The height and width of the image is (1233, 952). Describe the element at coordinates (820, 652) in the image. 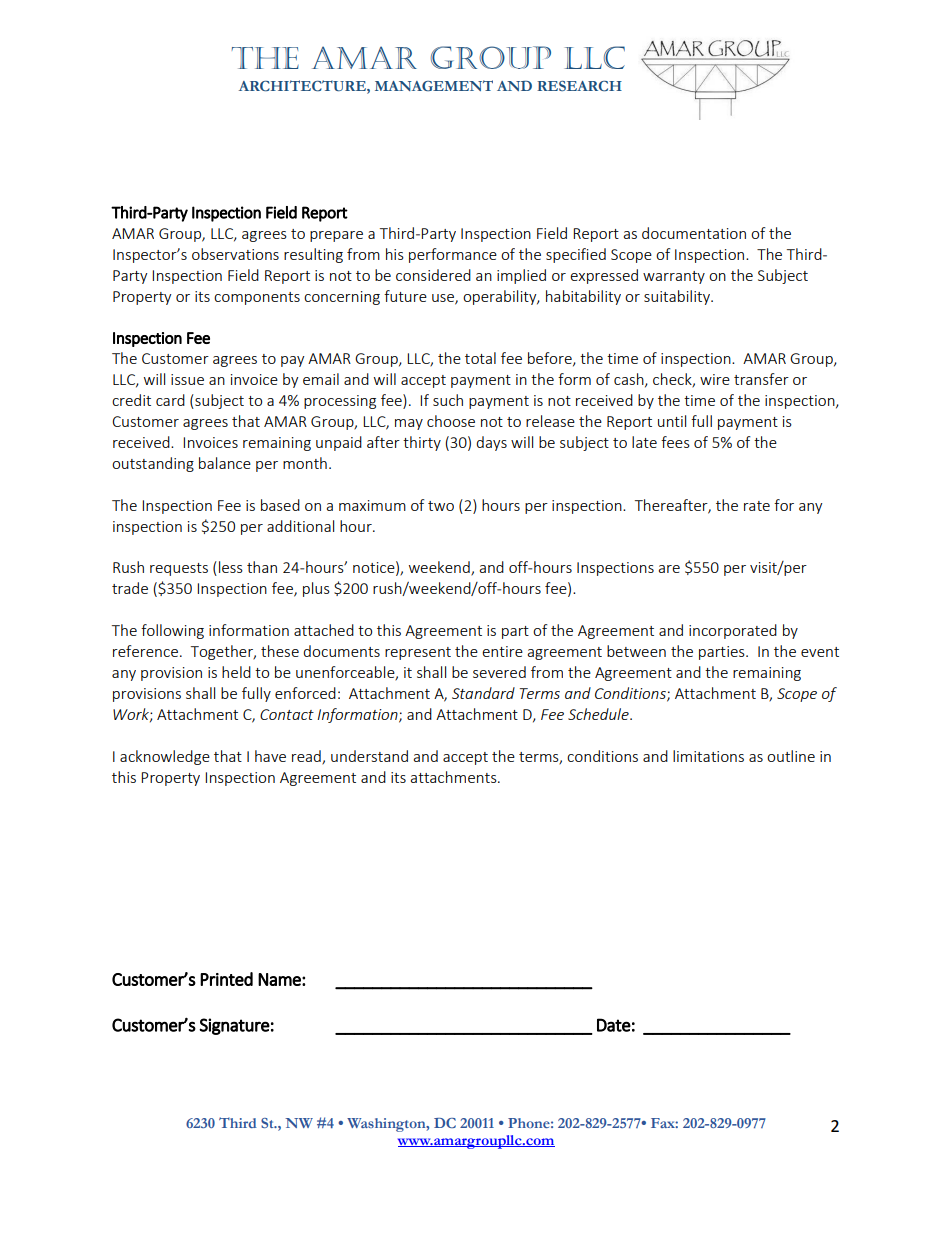

I see `event` at that location.
